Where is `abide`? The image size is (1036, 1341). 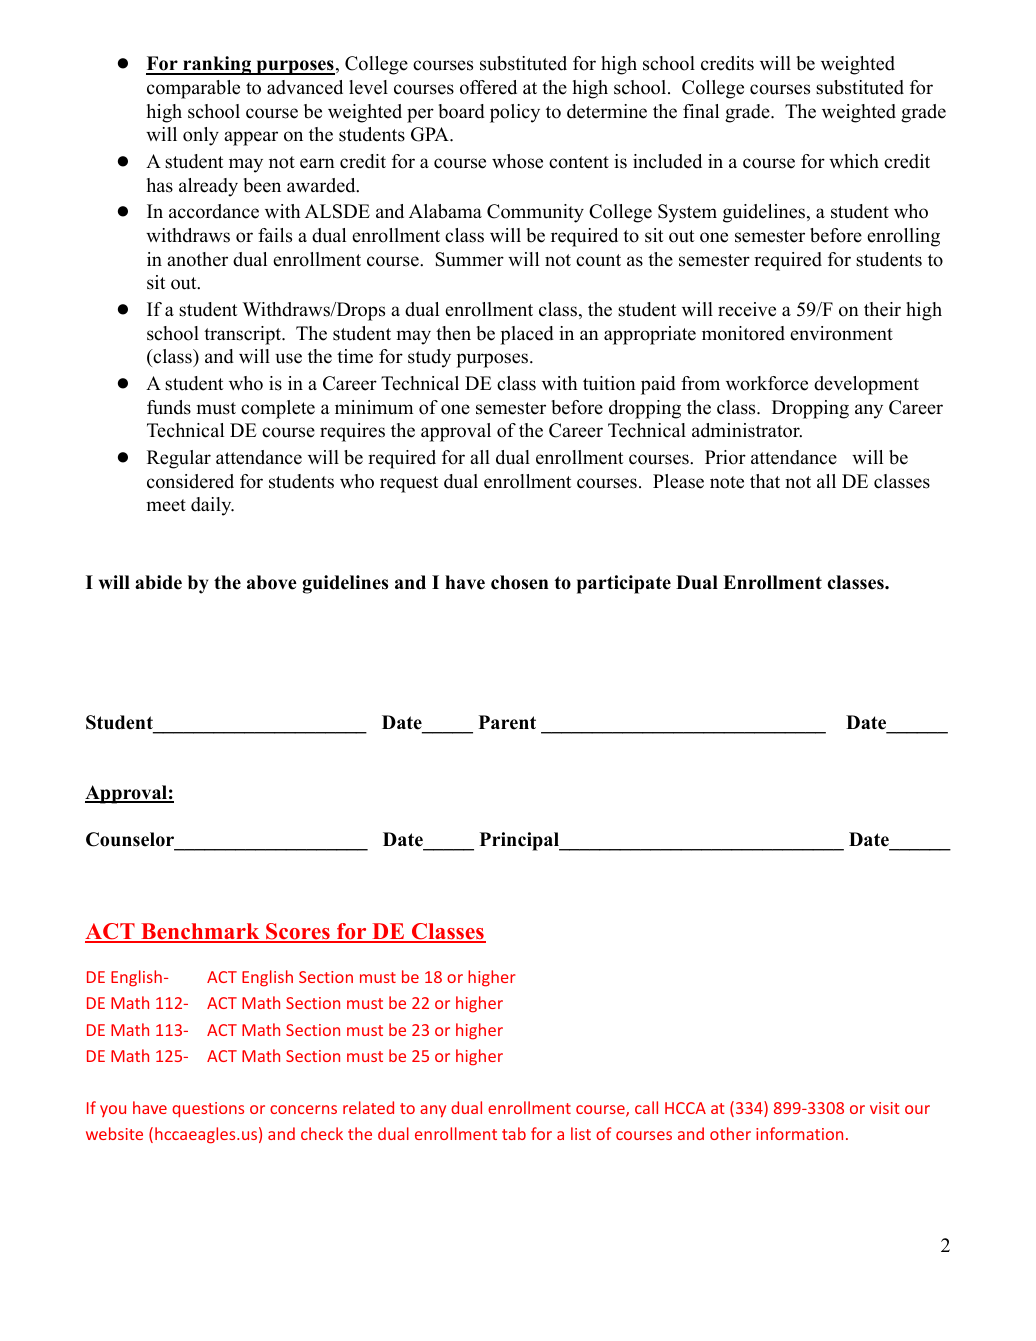
abide is located at coordinates (158, 582).
